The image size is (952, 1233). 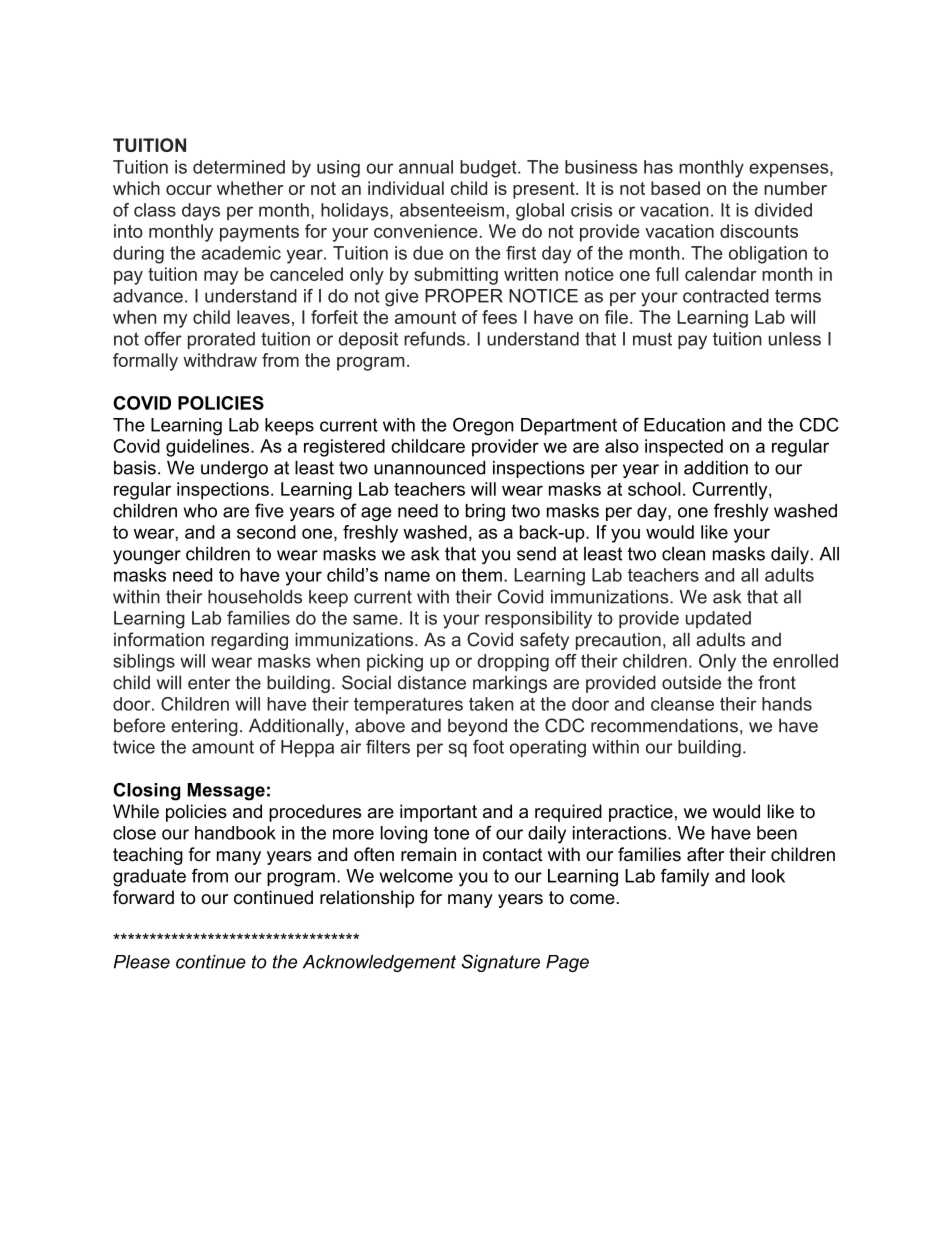 What do you see at coordinates (452, 210) in the screenshot?
I see `absenteeism` at bounding box center [452, 210].
